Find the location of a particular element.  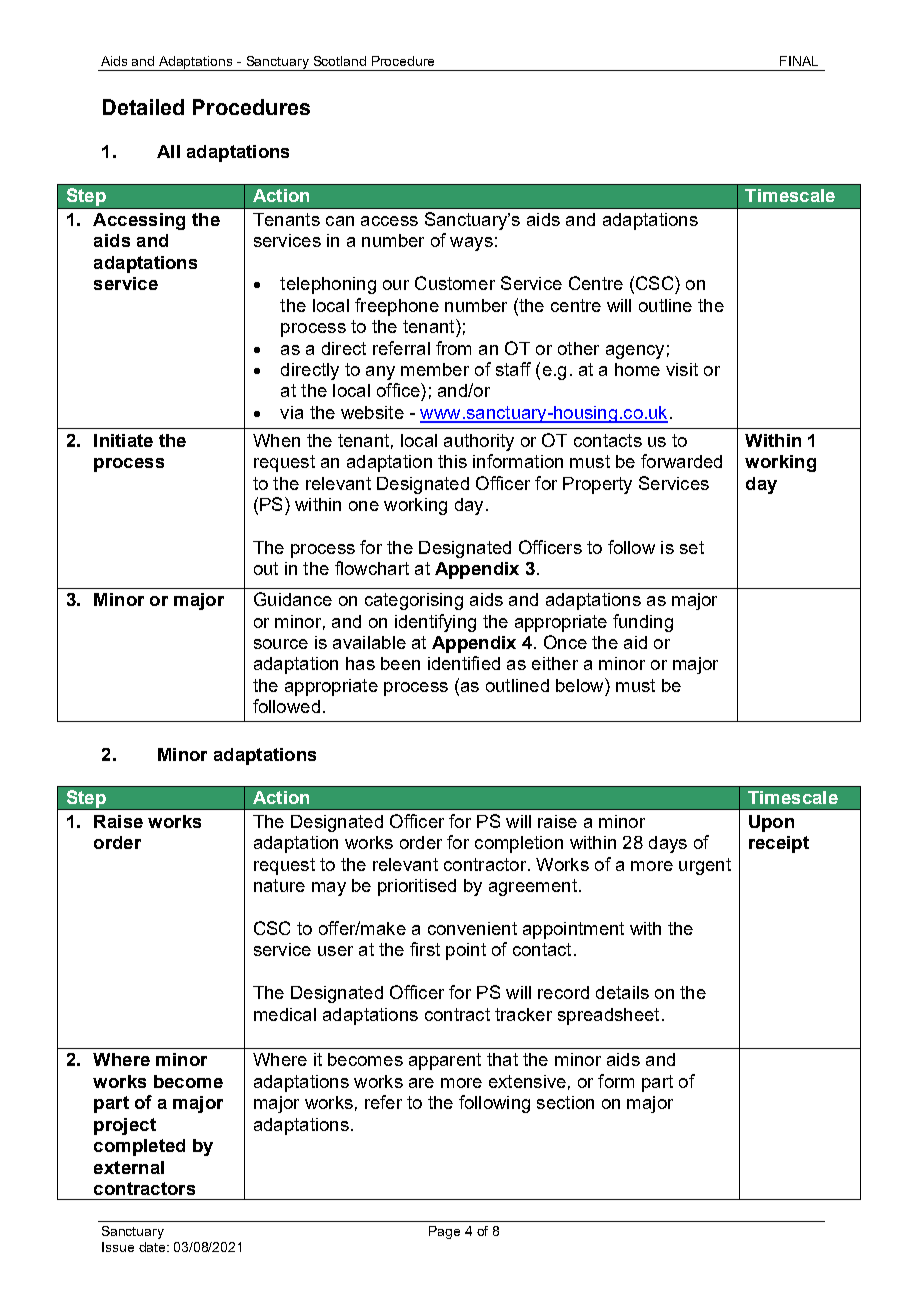

Scotland is located at coordinates (340, 61).
